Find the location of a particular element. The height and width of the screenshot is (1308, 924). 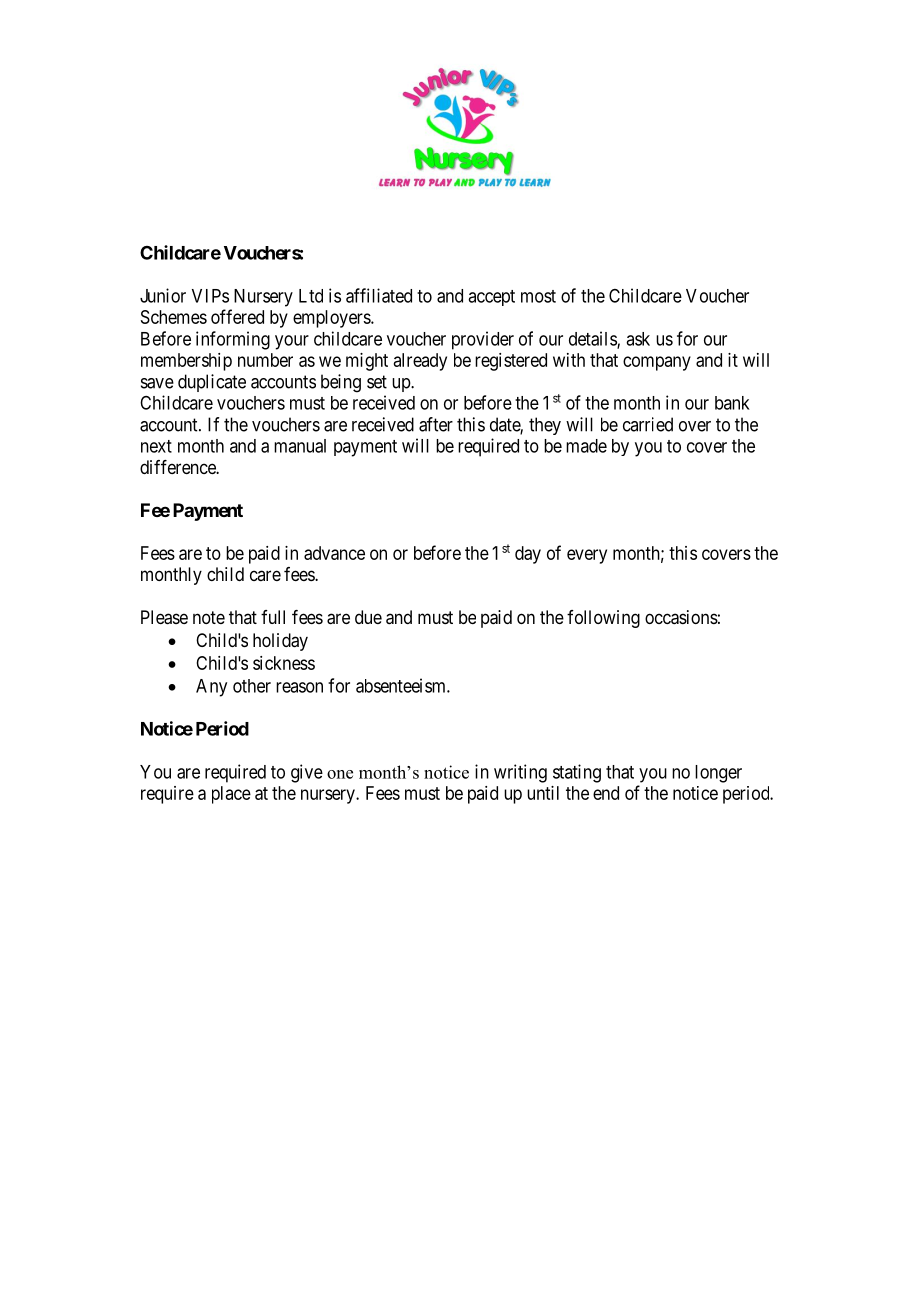

accept is located at coordinates (491, 298).
